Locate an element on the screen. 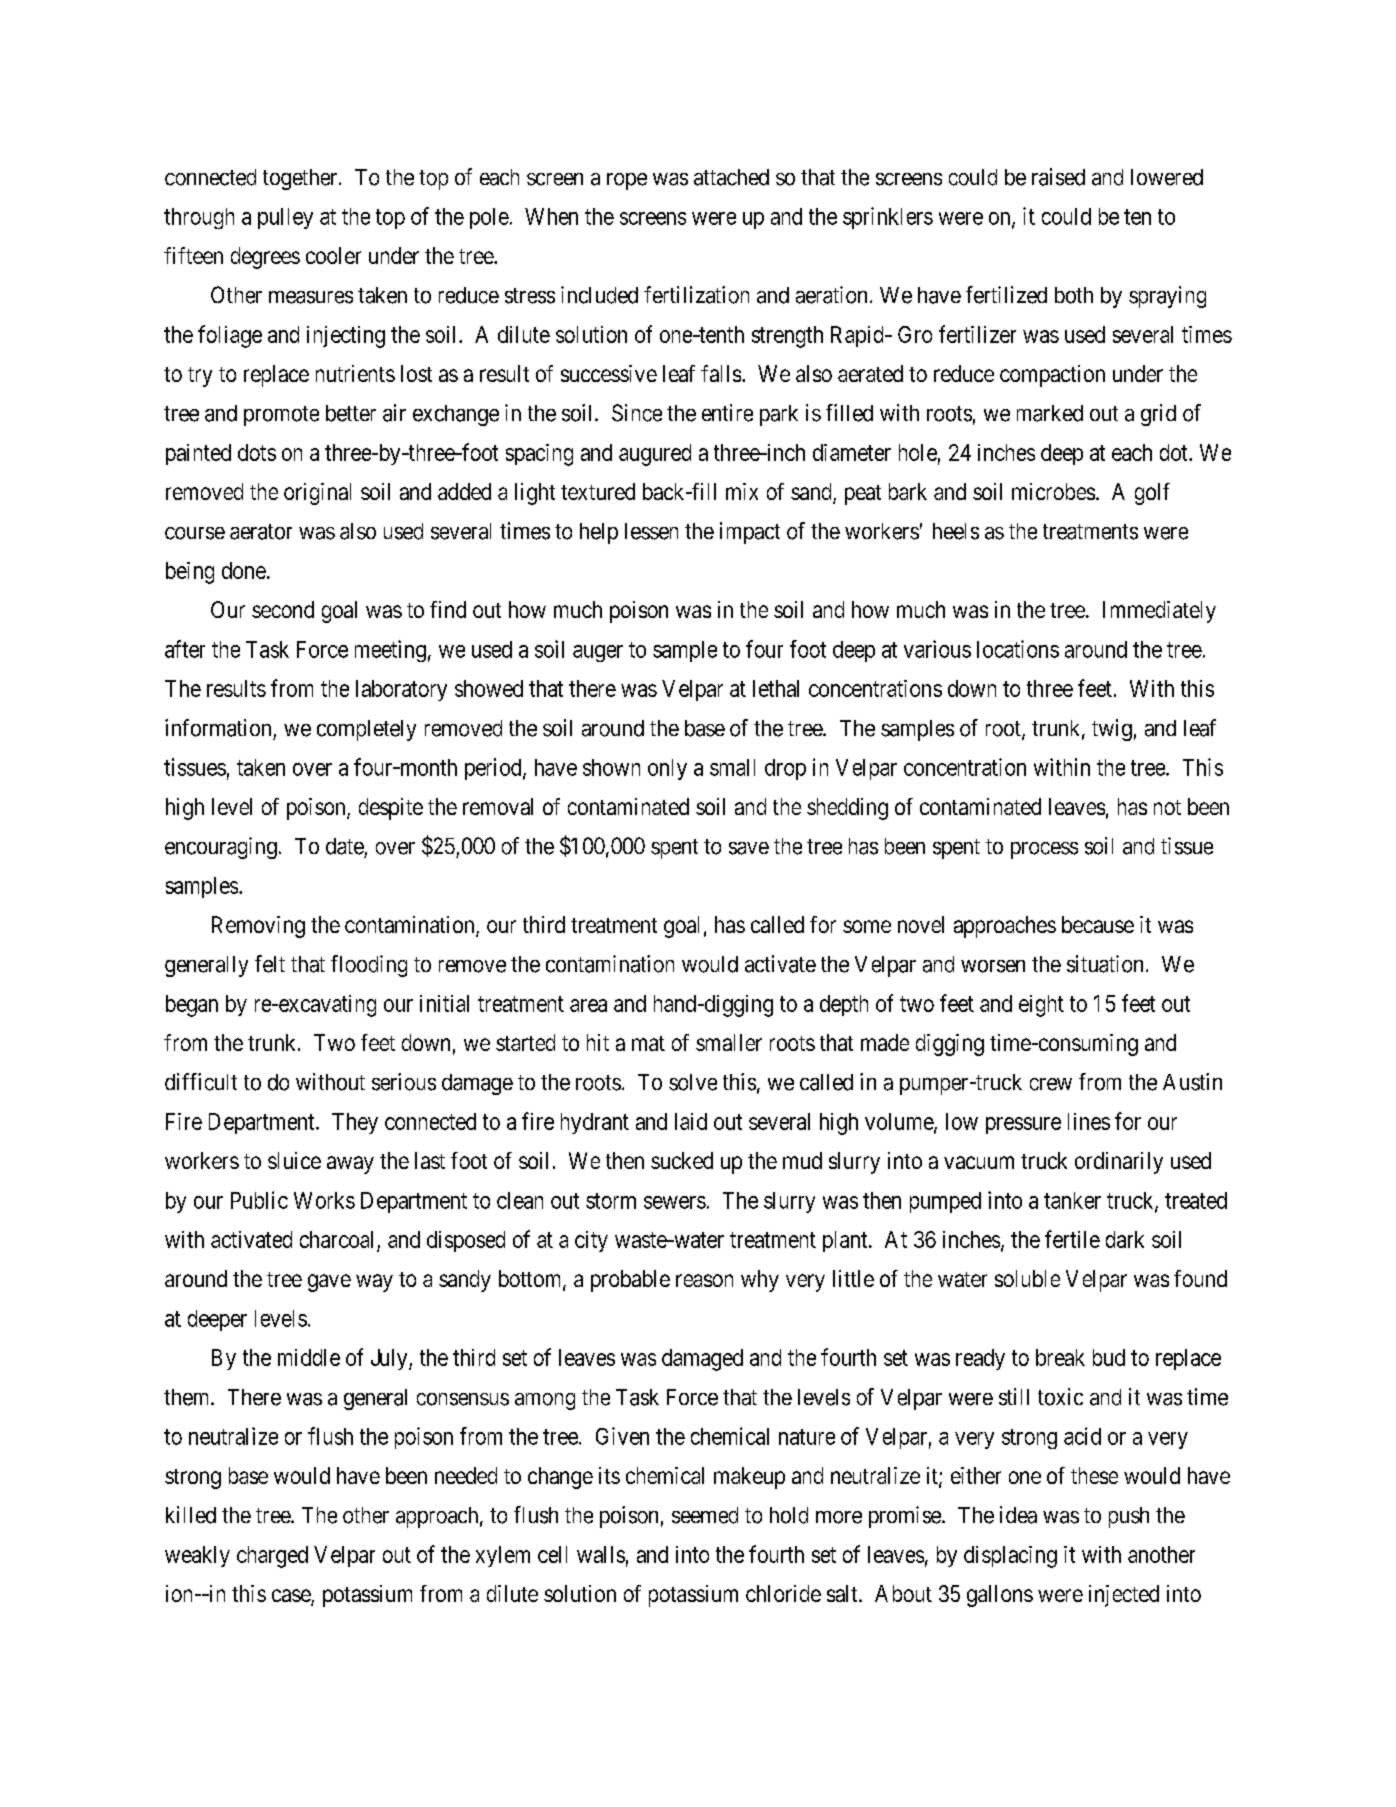  charged is located at coordinates (272, 1557).
